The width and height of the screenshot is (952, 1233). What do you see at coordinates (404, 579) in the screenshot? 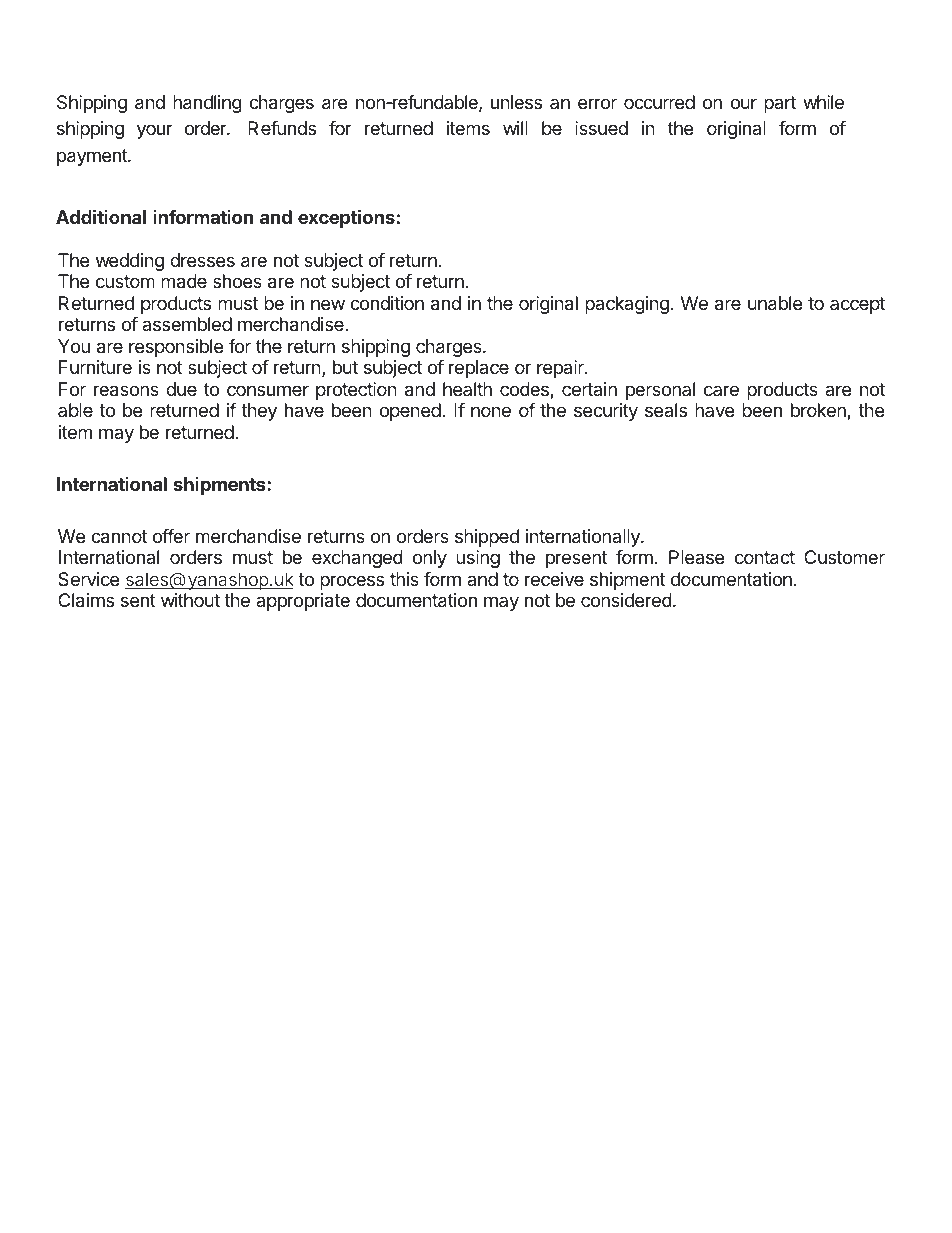
I see `this` at bounding box center [404, 579].
